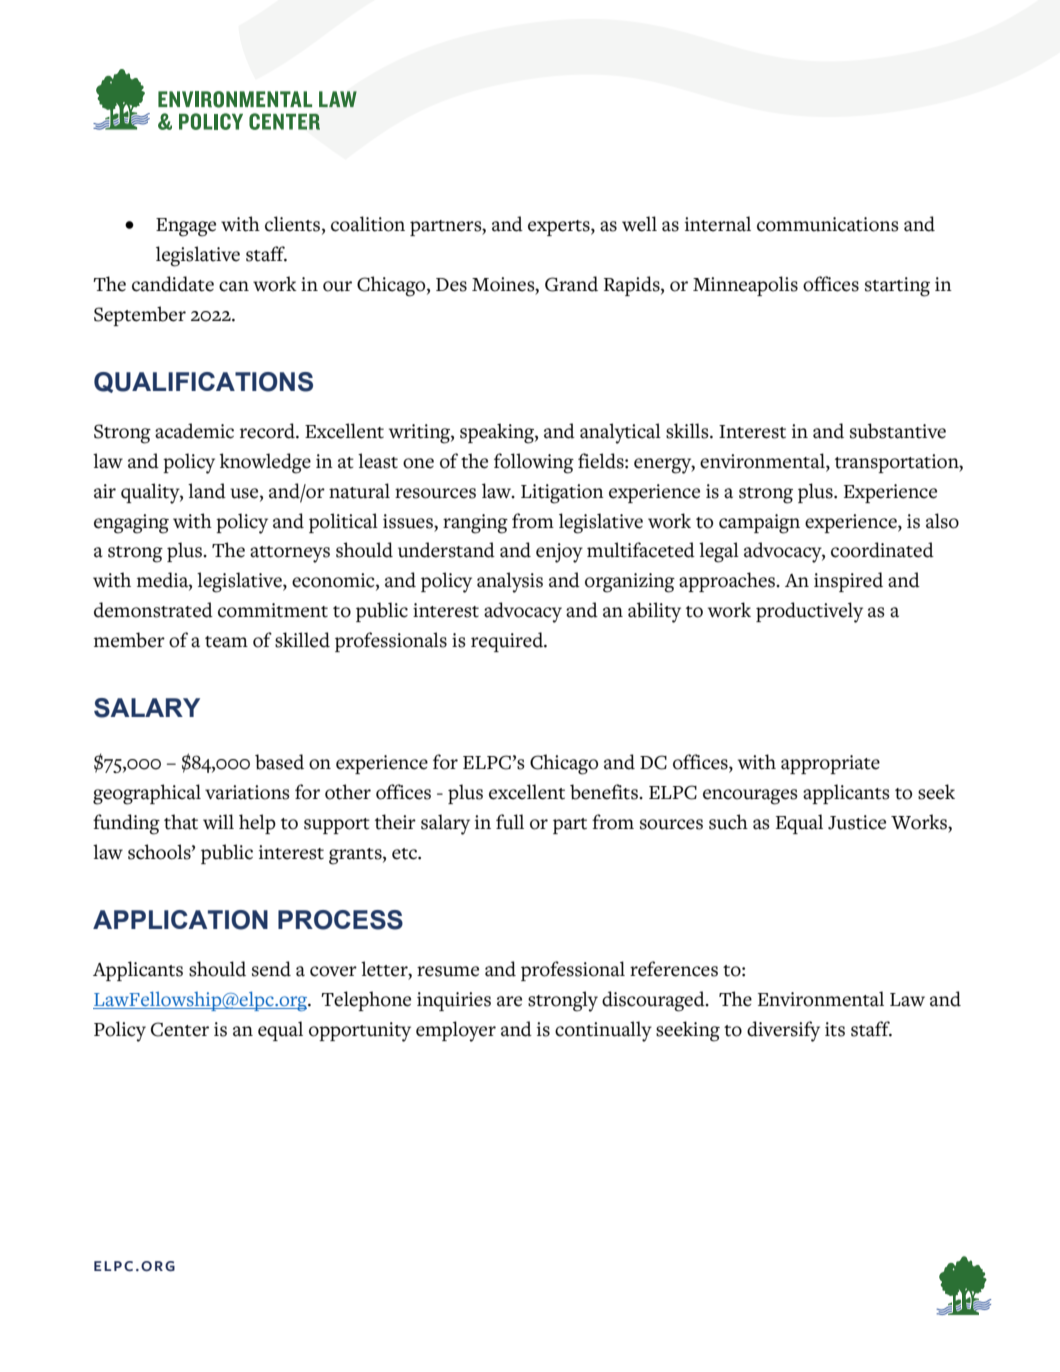 The width and height of the screenshot is (1060, 1372). I want to click on Center, so click(180, 1029).
